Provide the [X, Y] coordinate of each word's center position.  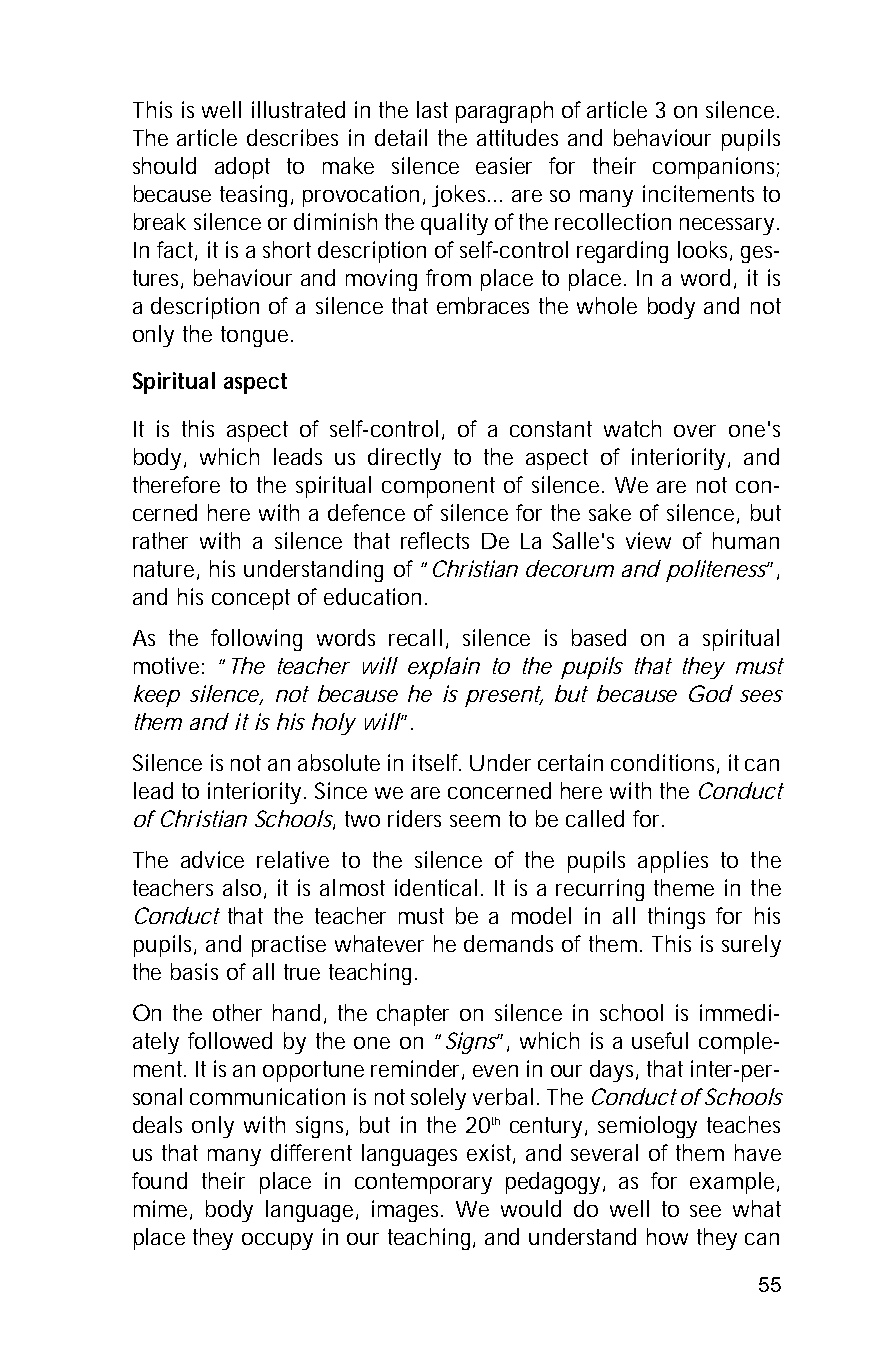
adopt [242, 168]
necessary [727, 226]
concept [251, 599]
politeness [717, 571]
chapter [413, 1015]
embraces [483, 305]
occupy [277, 1241]
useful [660, 1040]
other [237, 1012]
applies [673, 862]
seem [475, 821]
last [432, 109]
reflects [435, 540]
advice [212, 859]
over [695, 431]
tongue [254, 336]
